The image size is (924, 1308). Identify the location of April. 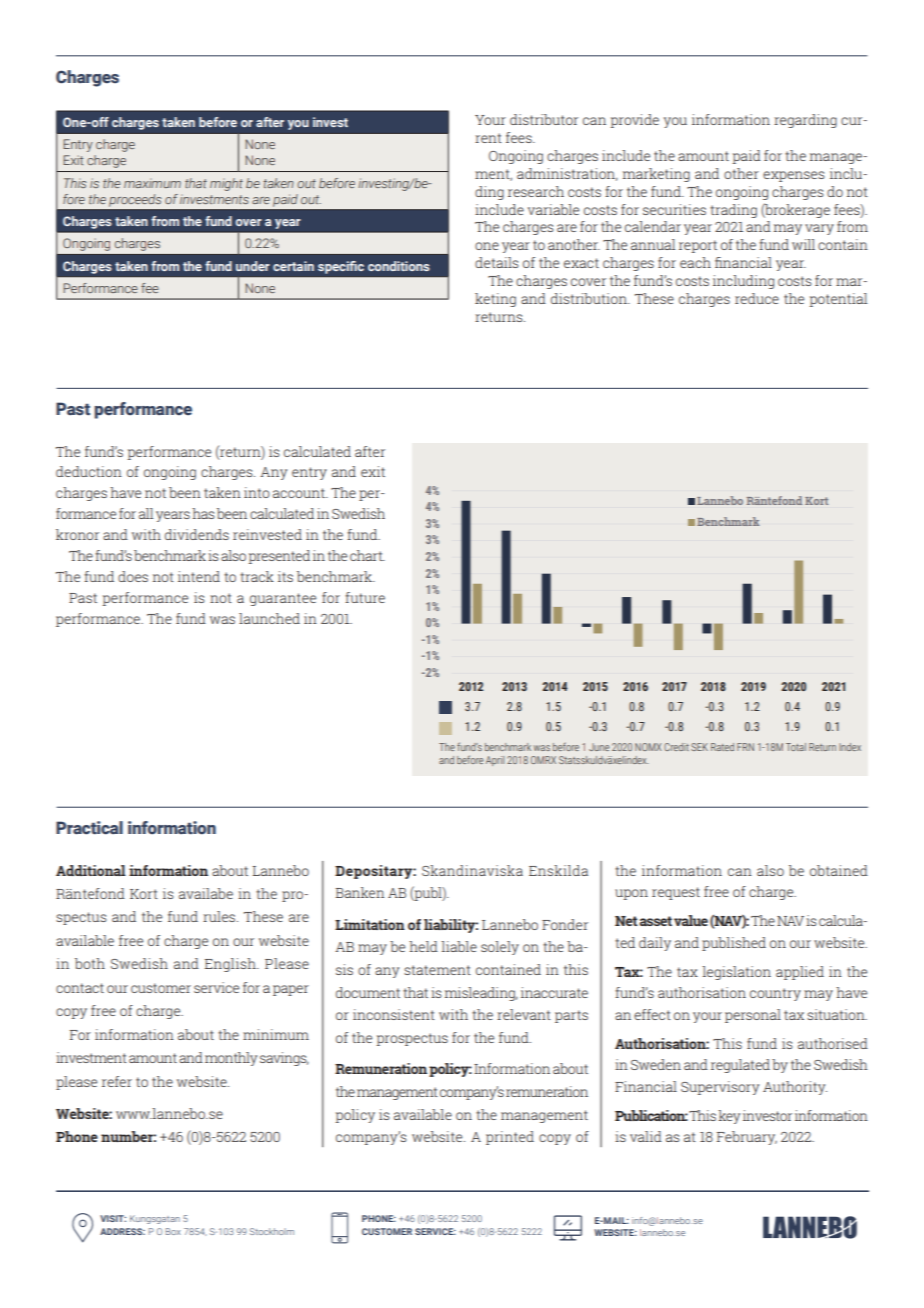
(495, 761).
